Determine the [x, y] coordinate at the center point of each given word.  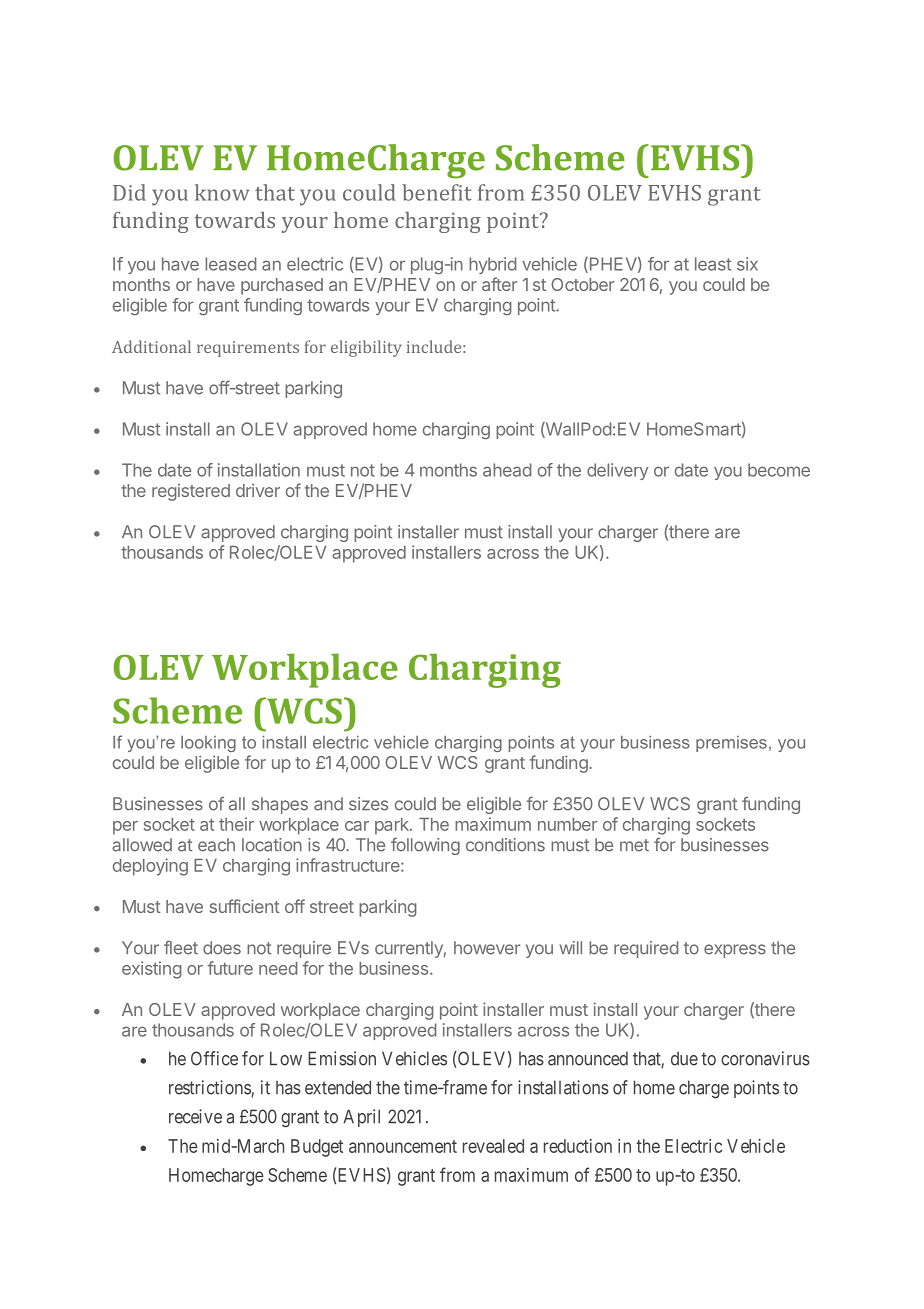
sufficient [245, 906]
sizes [368, 804]
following [425, 846]
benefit [437, 192]
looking [208, 744]
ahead [507, 470]
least [713, 264]
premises [731, 744]
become [779, 470]
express [735, 951]
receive [195, 1116]
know [222, 192]
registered [191, 492]
